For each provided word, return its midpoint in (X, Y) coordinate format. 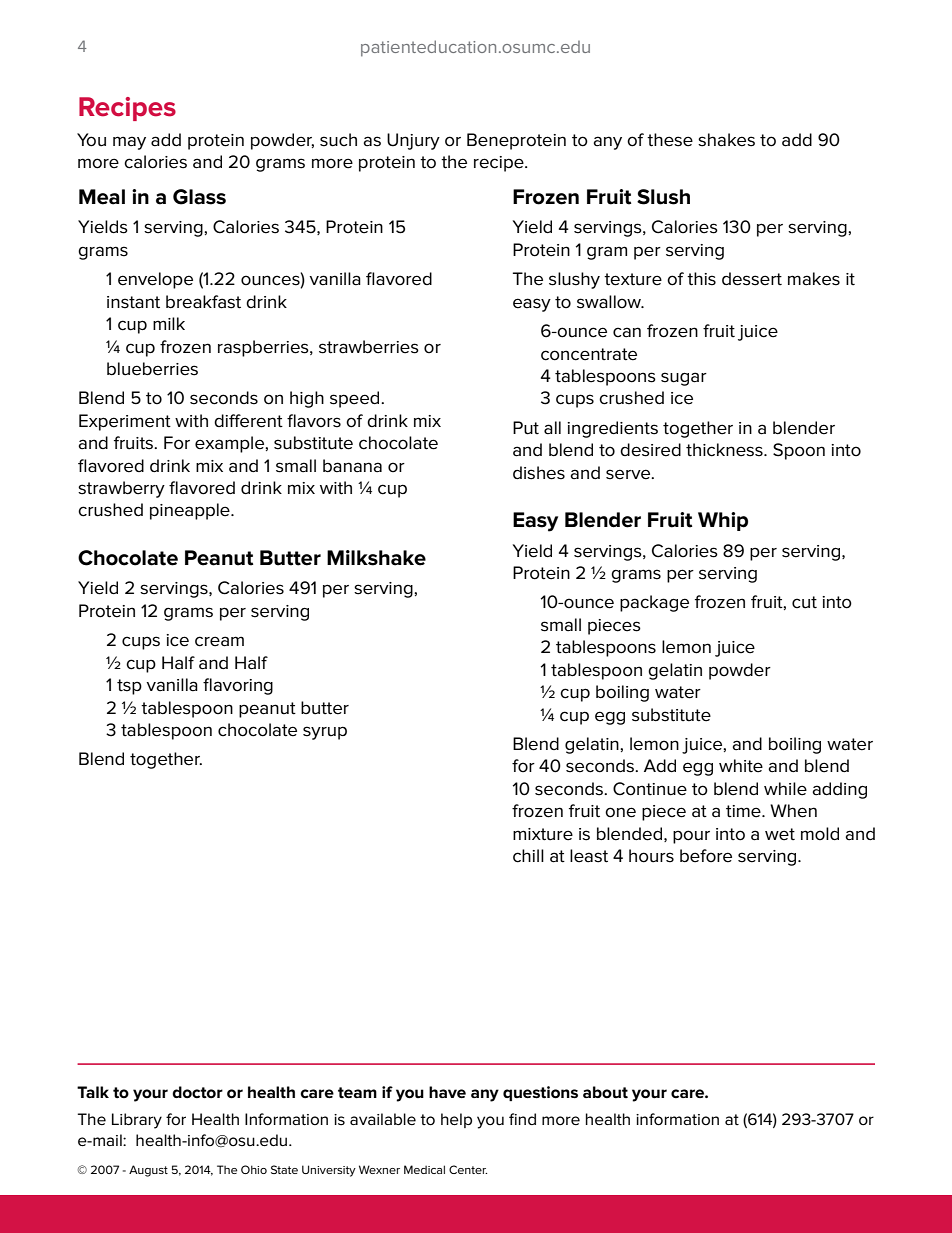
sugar (684, 379)
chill (528, 856)
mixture (543, 834)
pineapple (191, 511)
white (741, 766)
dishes (539, 473)
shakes (726, 140)
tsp (129, 687)
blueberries (152, 369)
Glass (199, 197)
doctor (197, 1092)
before (706, 856)
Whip (723, 521)
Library (137, 1121)
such (338, 140)
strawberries (369, 347)
